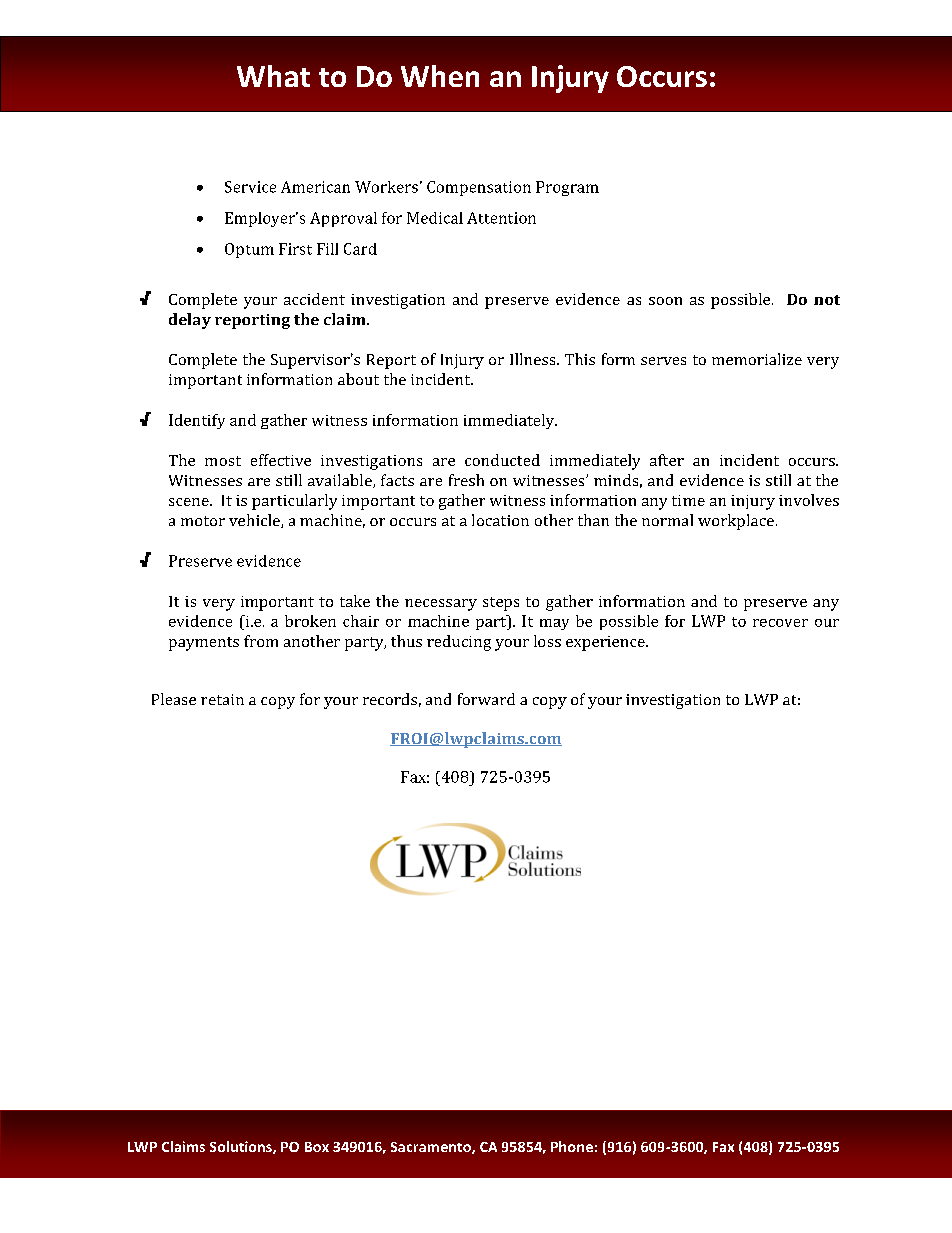  I want to click on conducted, so click(502, 460).
